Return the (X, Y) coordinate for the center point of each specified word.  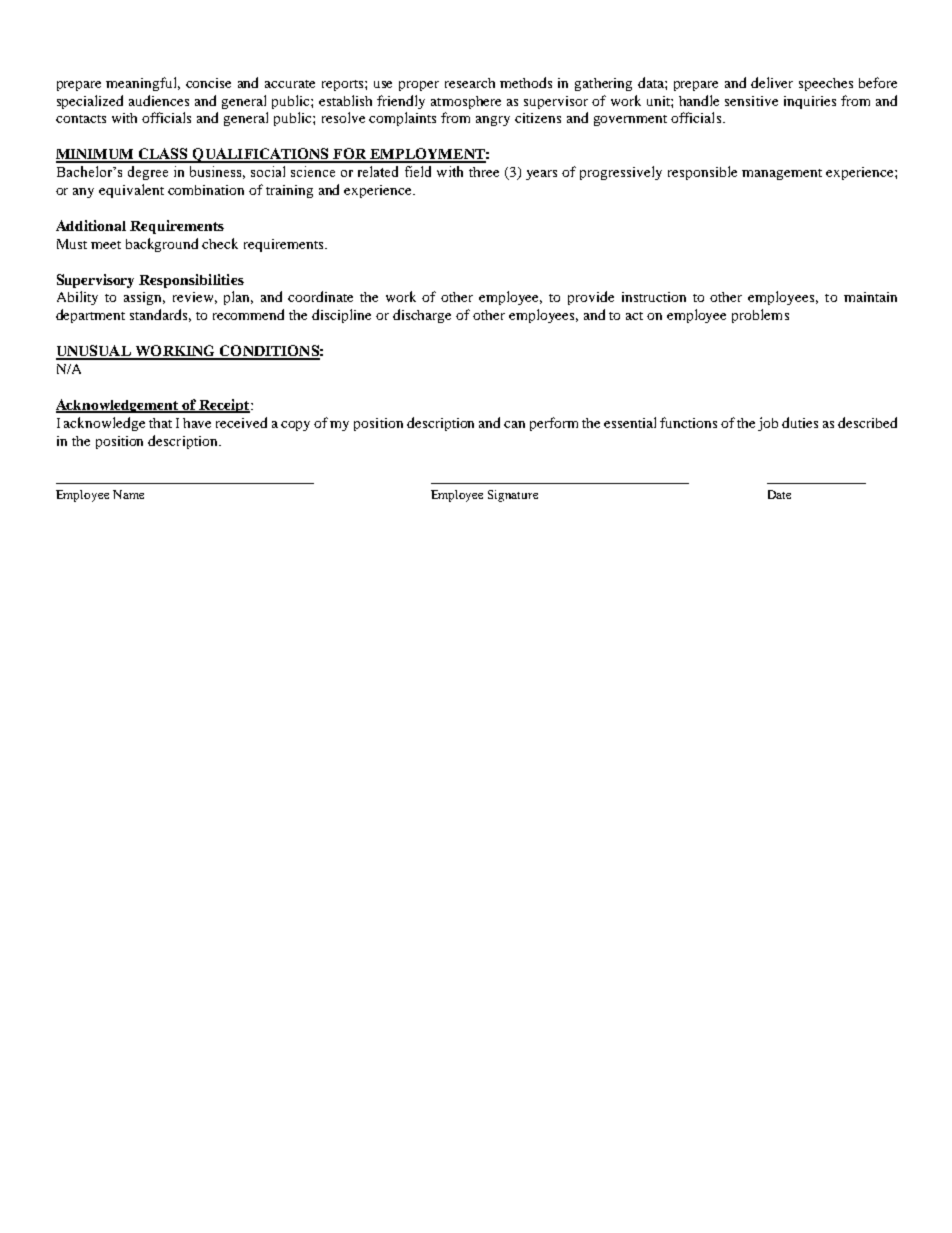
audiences (159, 100)
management (782, 174)
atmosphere (466, 102)
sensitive (751, 101)
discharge (422, 316)
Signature (513, 496)
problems (760, 316)
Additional (91, 225)
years (541, 175)
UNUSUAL (94, 352)
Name (128, 494)
